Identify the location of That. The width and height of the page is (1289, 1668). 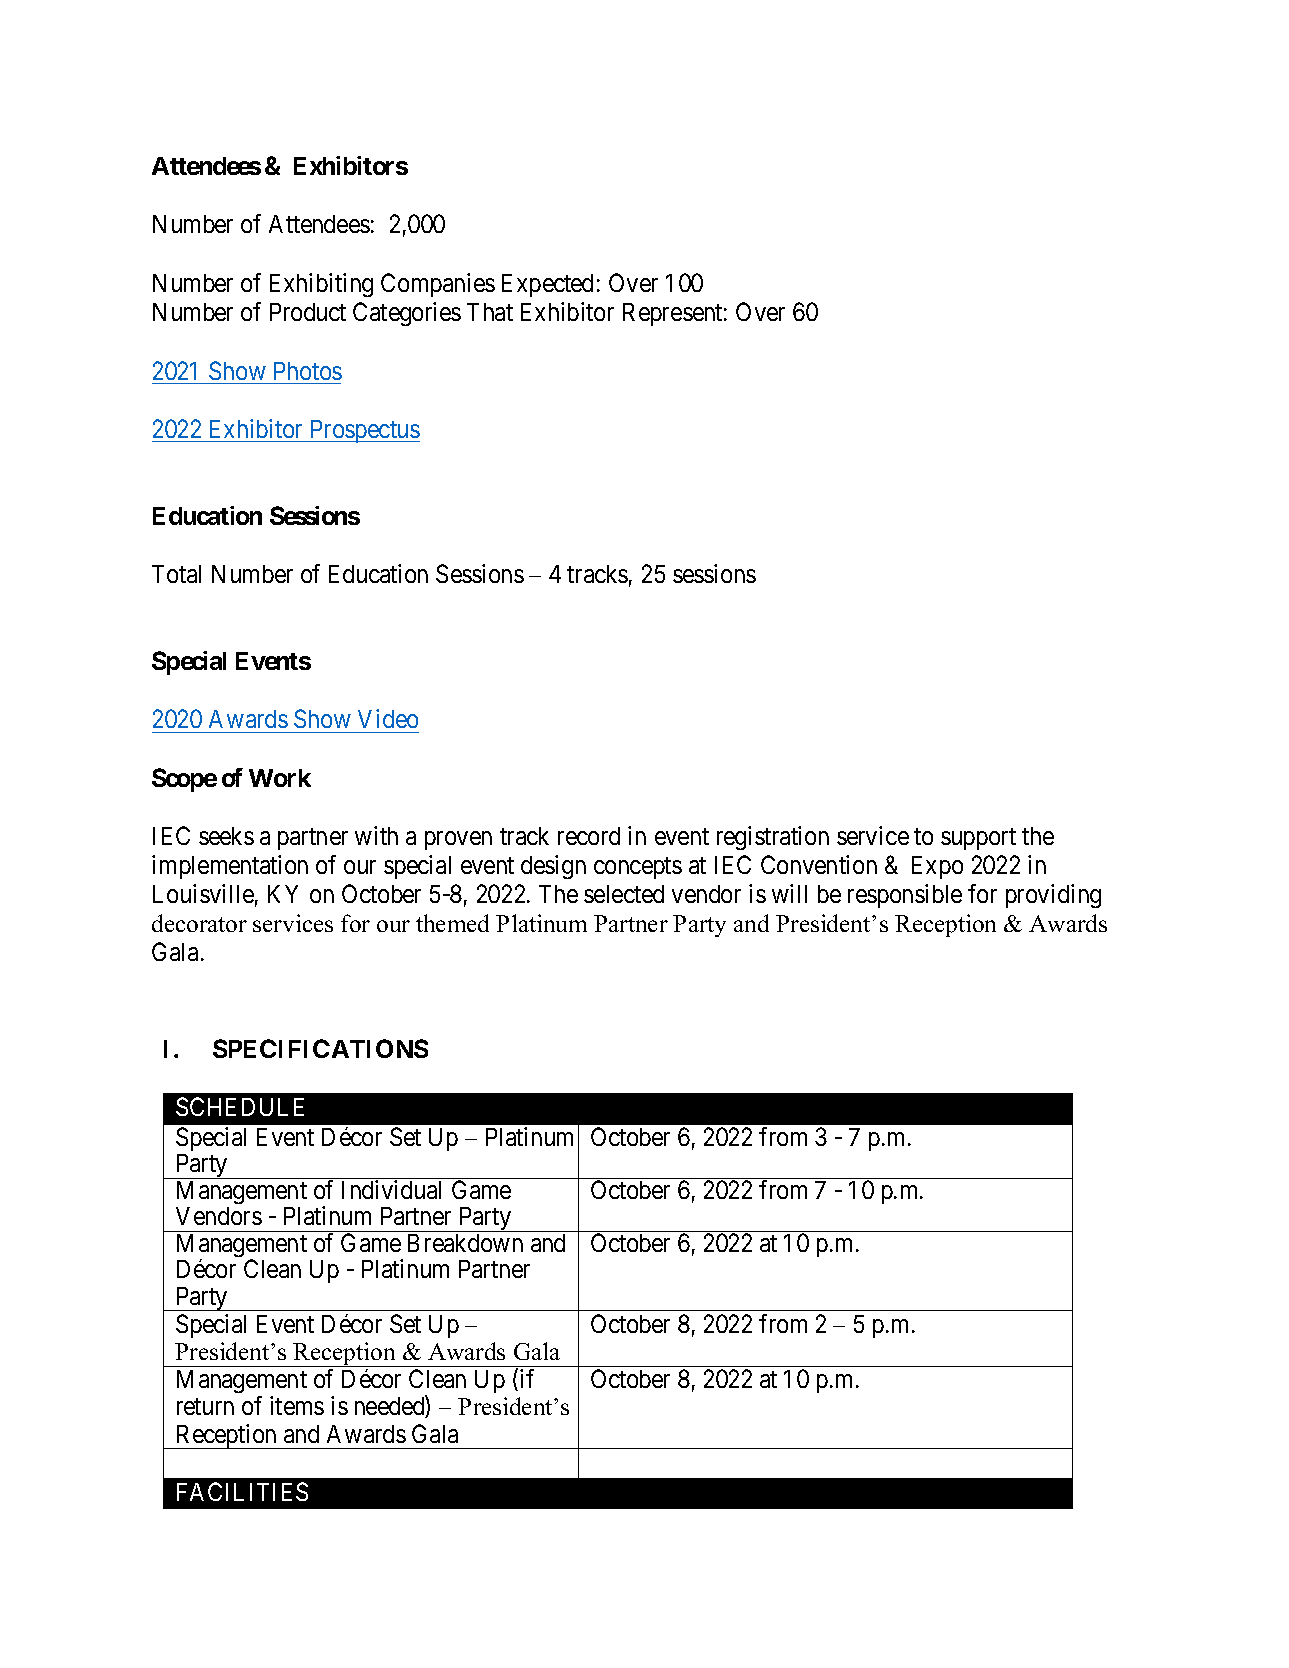
(490, 312).
